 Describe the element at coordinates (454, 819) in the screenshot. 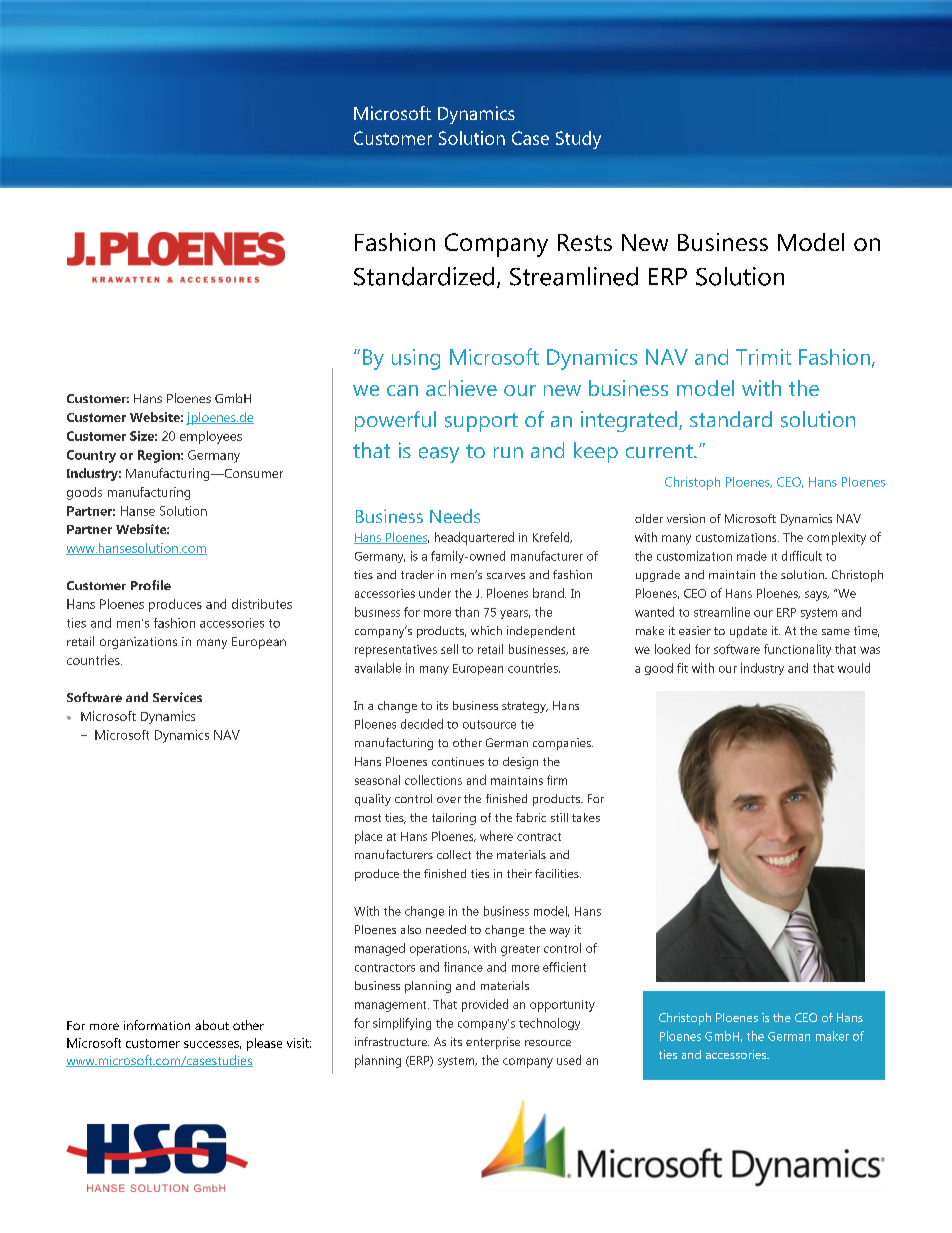

I see `tailoring` at that location.
